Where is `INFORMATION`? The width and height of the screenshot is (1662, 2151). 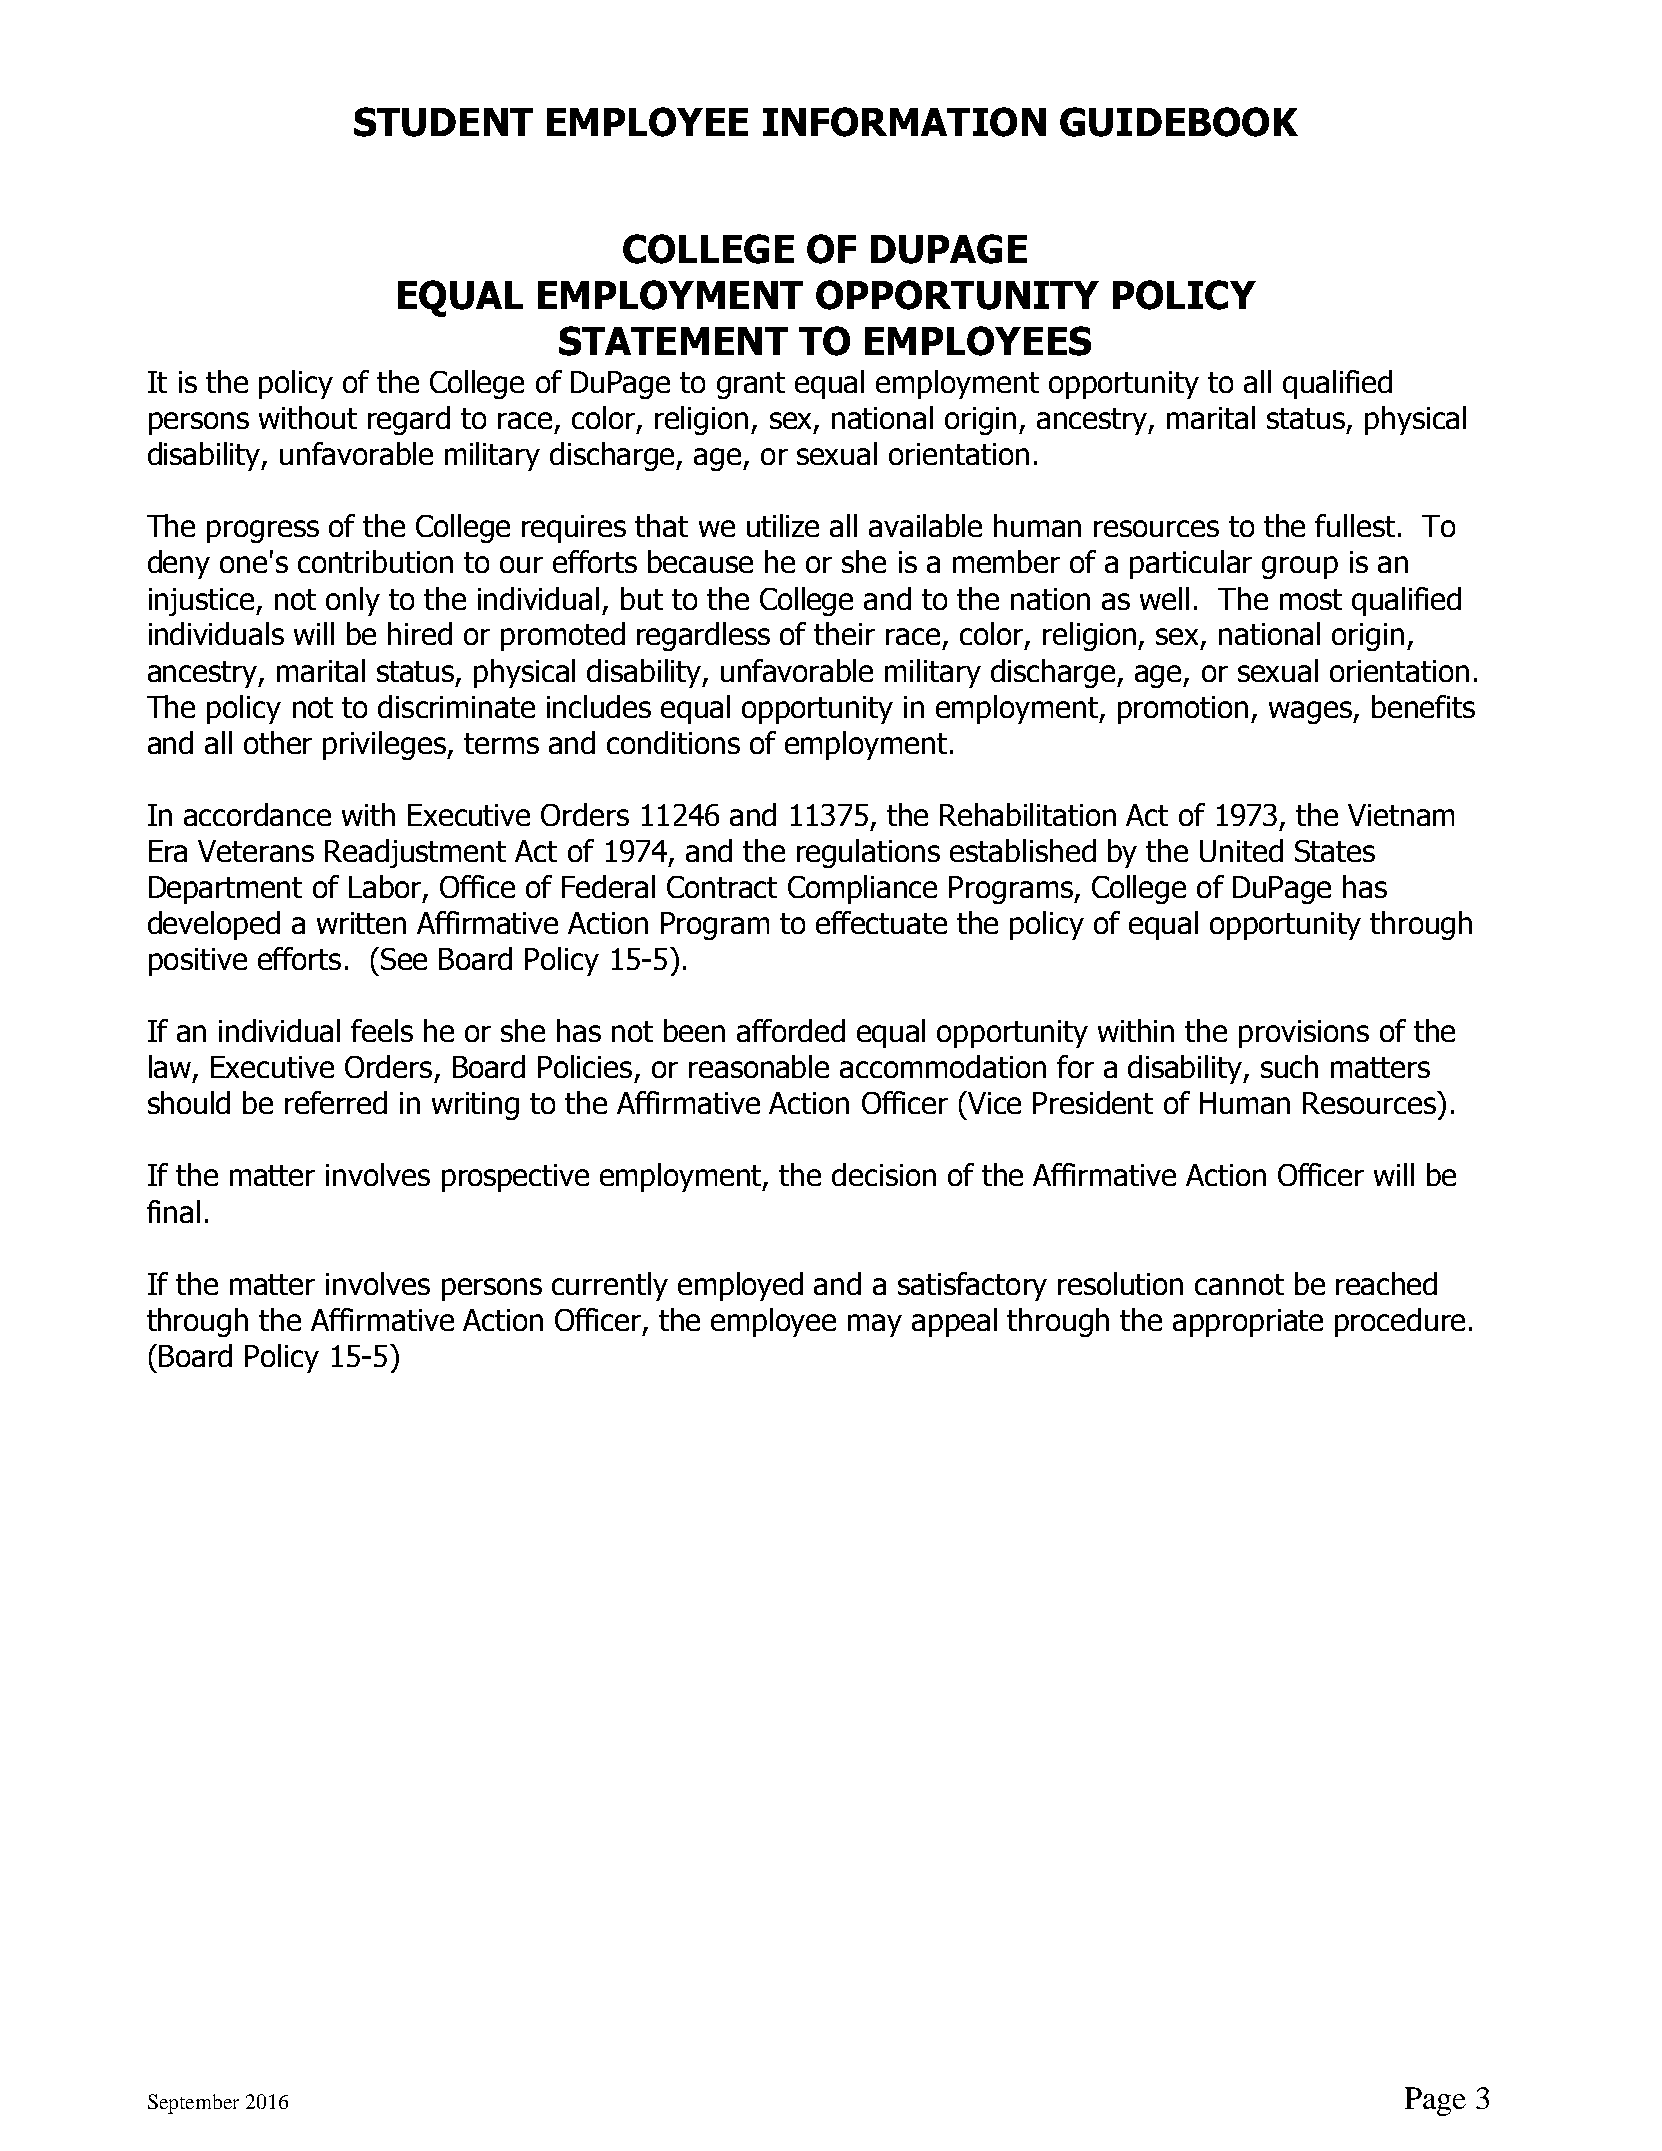 INFORMATION is located at coordinates (904, 122).
